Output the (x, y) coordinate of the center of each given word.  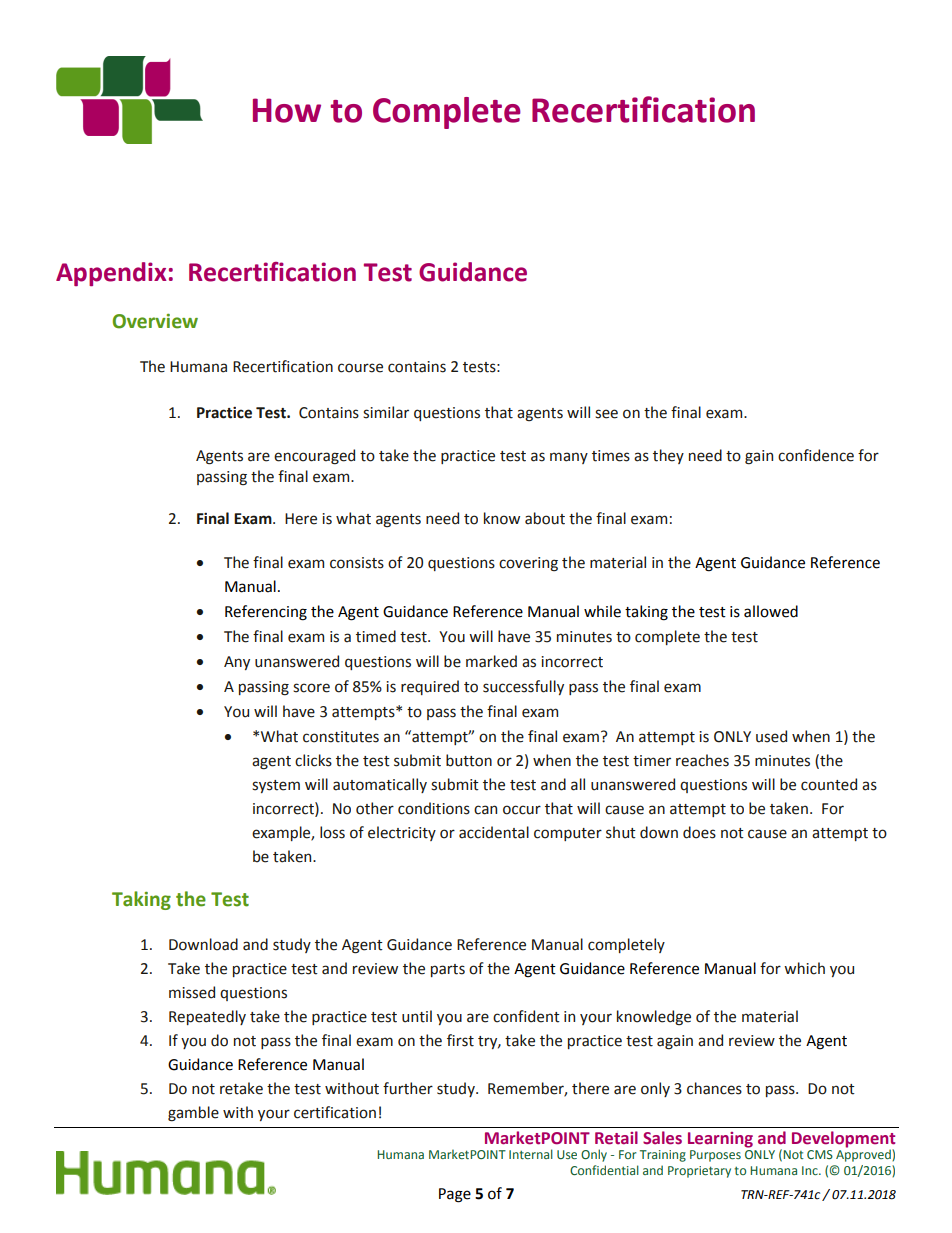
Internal (531, 1154)
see (606, 414)
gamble (193, 1114)
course (360, 368)
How (287, 110)
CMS (820, 1154)
